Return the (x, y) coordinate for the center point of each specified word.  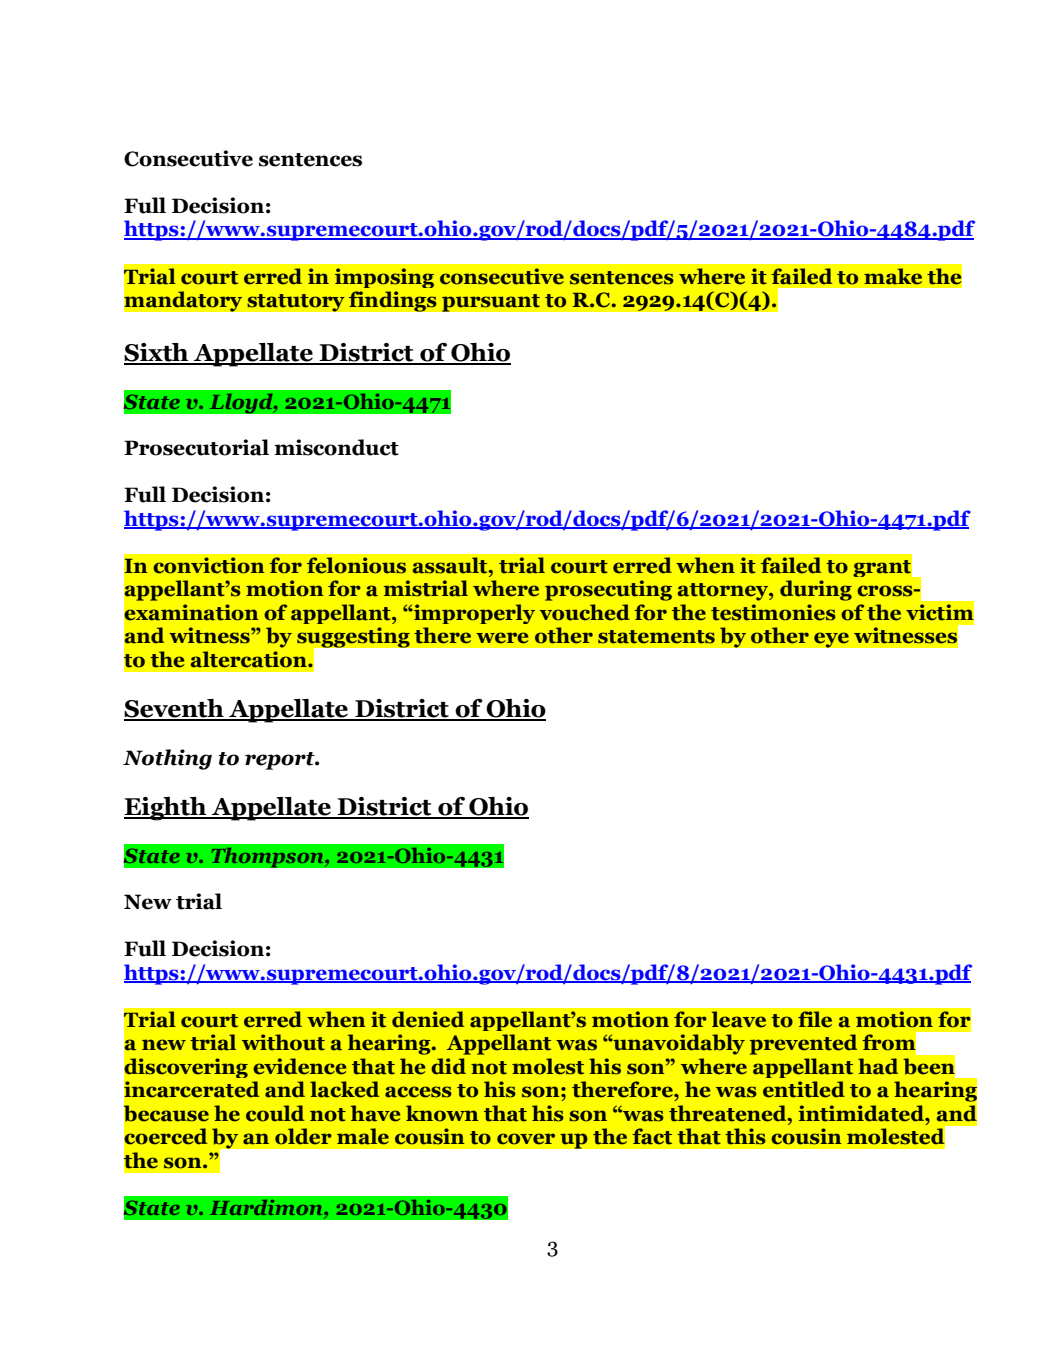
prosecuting (608, 590)
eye (831, 640)
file (815, 1019)
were (502, 638)
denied (428, 1019)
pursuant (490, 303)
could (275, 1113)
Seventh (175, 709)
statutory (296, 303)
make (893, 276)
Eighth (166, 809)
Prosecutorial (196, 447)
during (816, 590)
